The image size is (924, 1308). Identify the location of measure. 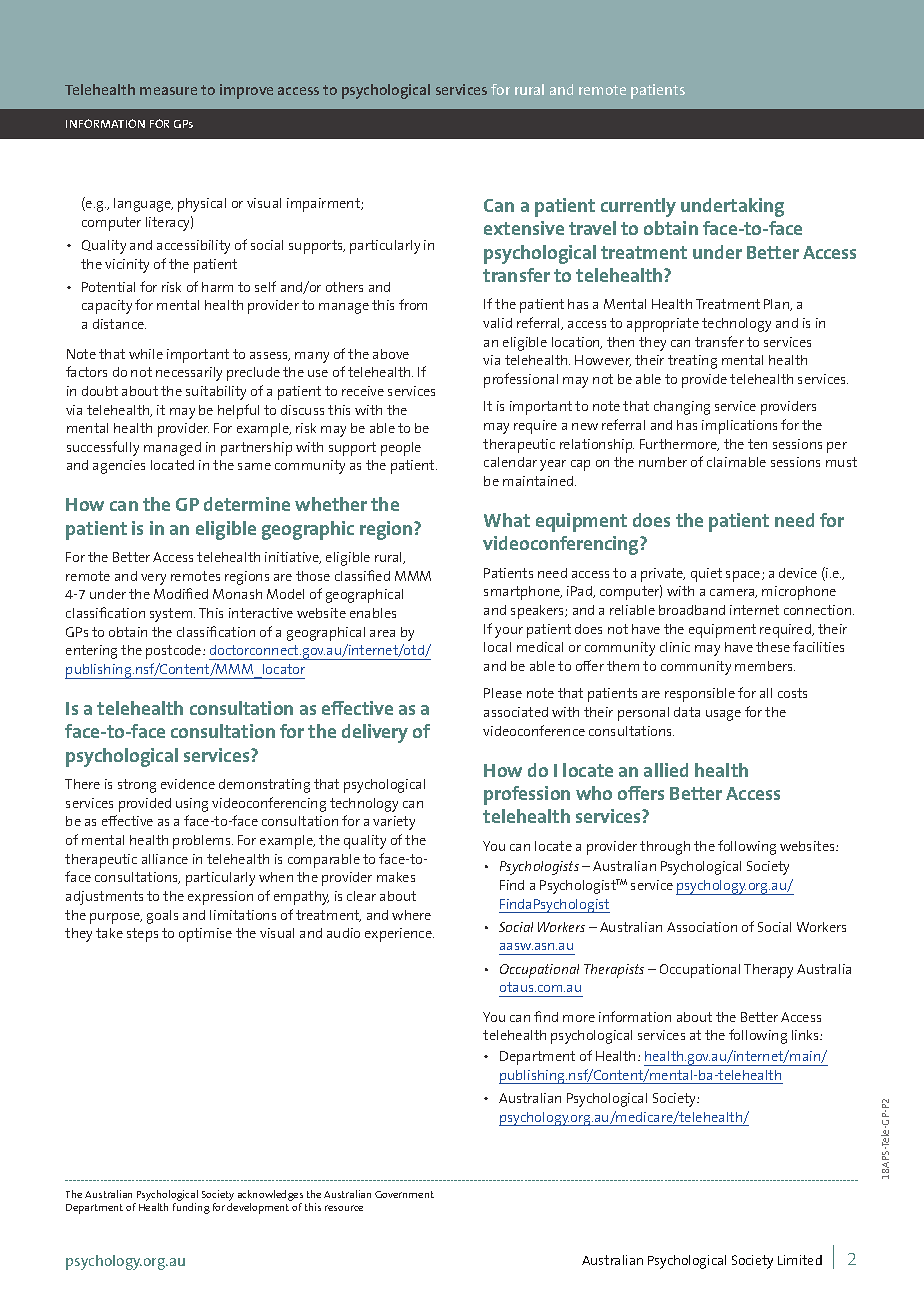
(168, 91).
